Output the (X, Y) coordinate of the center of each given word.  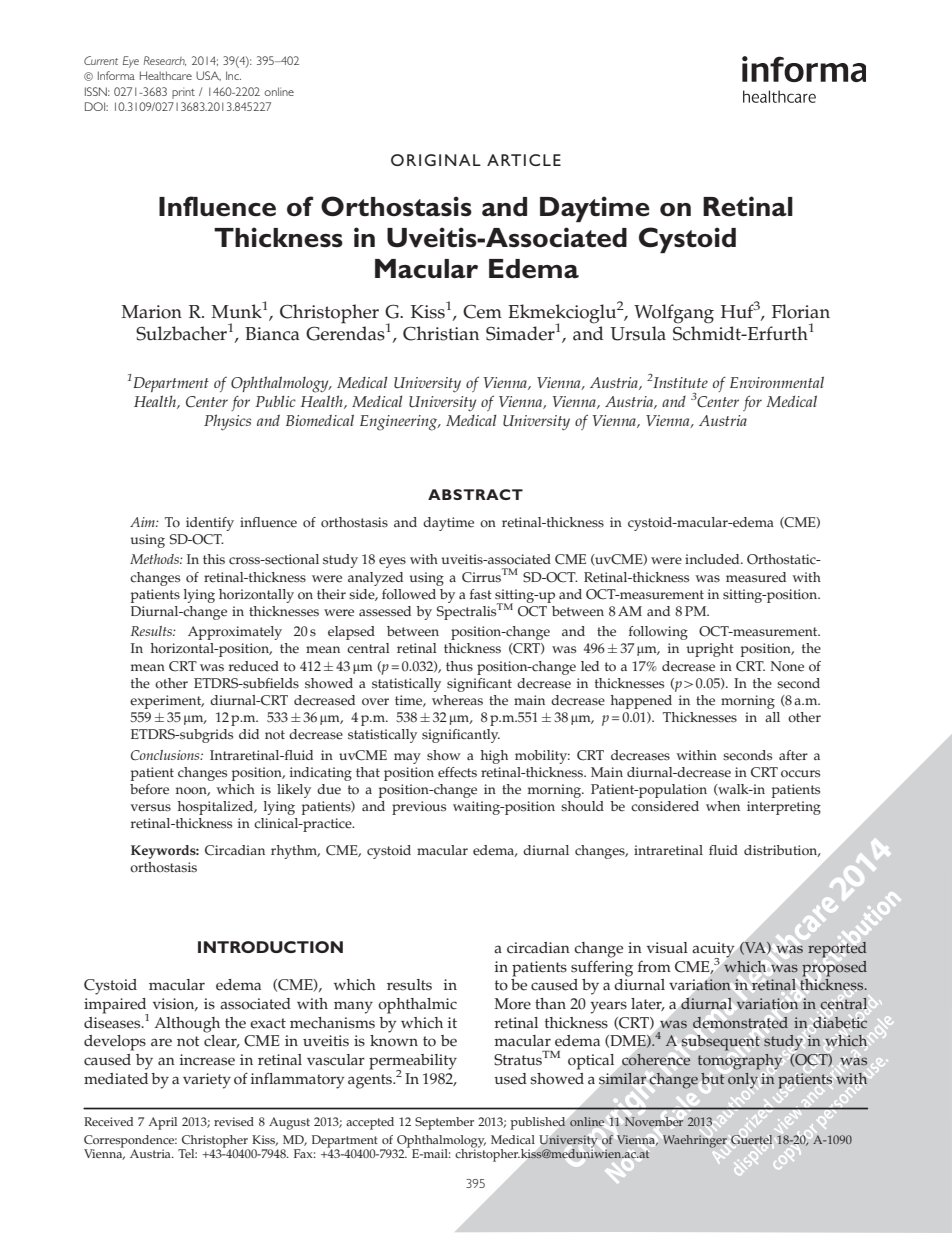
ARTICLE (524, 160)
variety (207, 1081)
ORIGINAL (436, 160)
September (444, 1123)
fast (481, 594)
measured (756, 577)
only (743, 1081)
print (183, 93)
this (214, 559)
